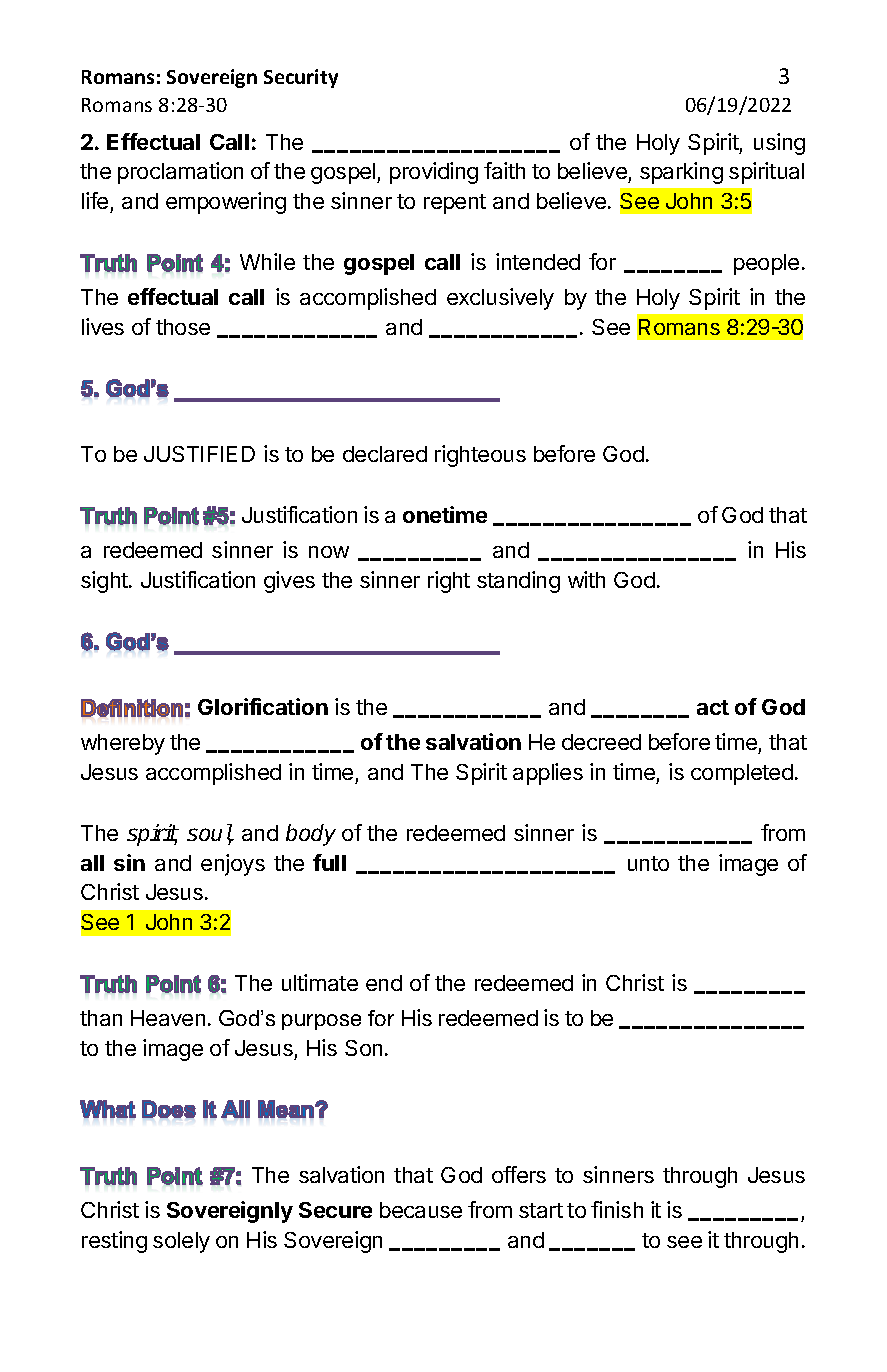 Image resolution: width=887 pixels, height=1372 pixels. I want to click on providing, so click(434, 173).
